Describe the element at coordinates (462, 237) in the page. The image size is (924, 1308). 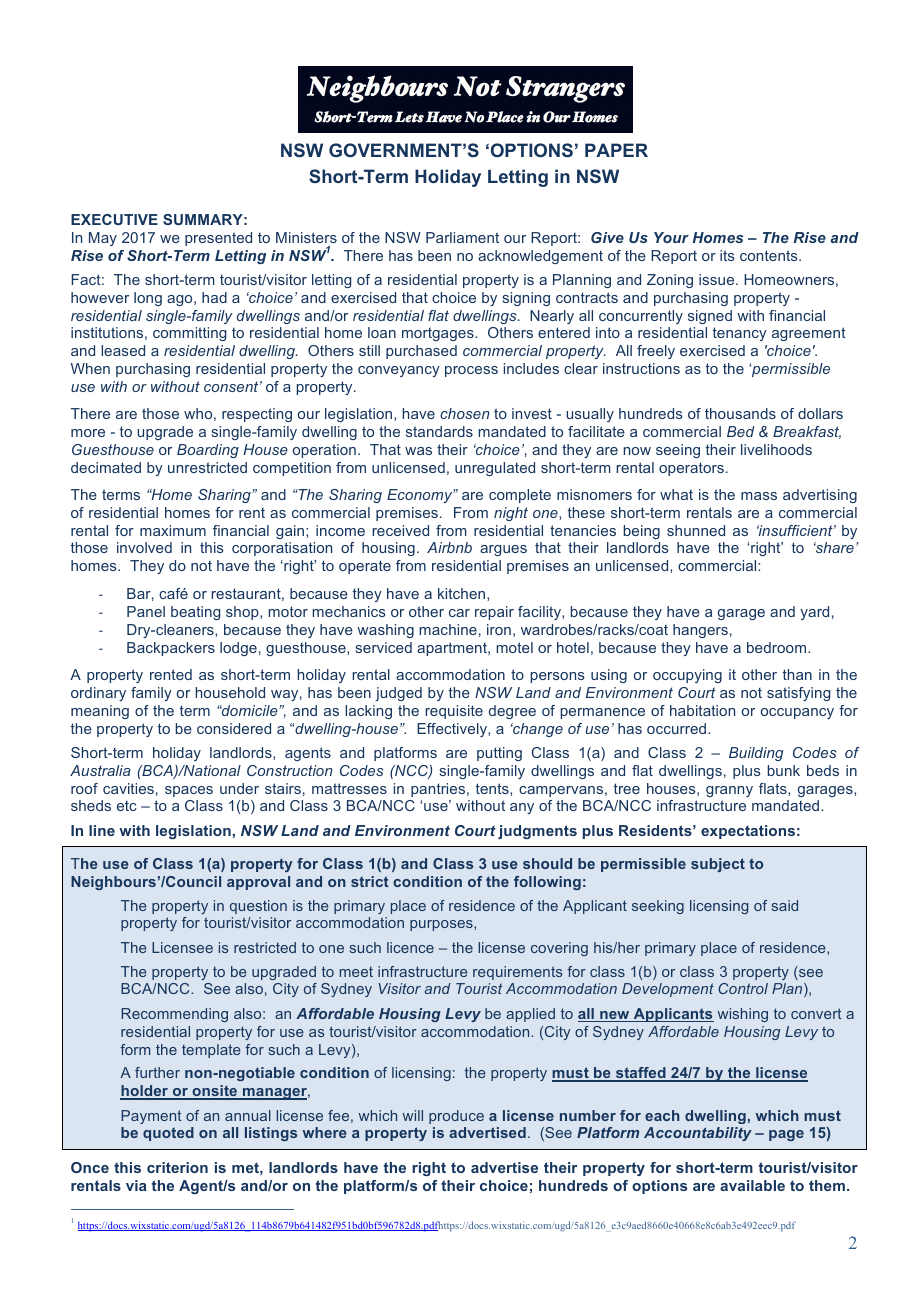
I see `Parliament` at that location.
